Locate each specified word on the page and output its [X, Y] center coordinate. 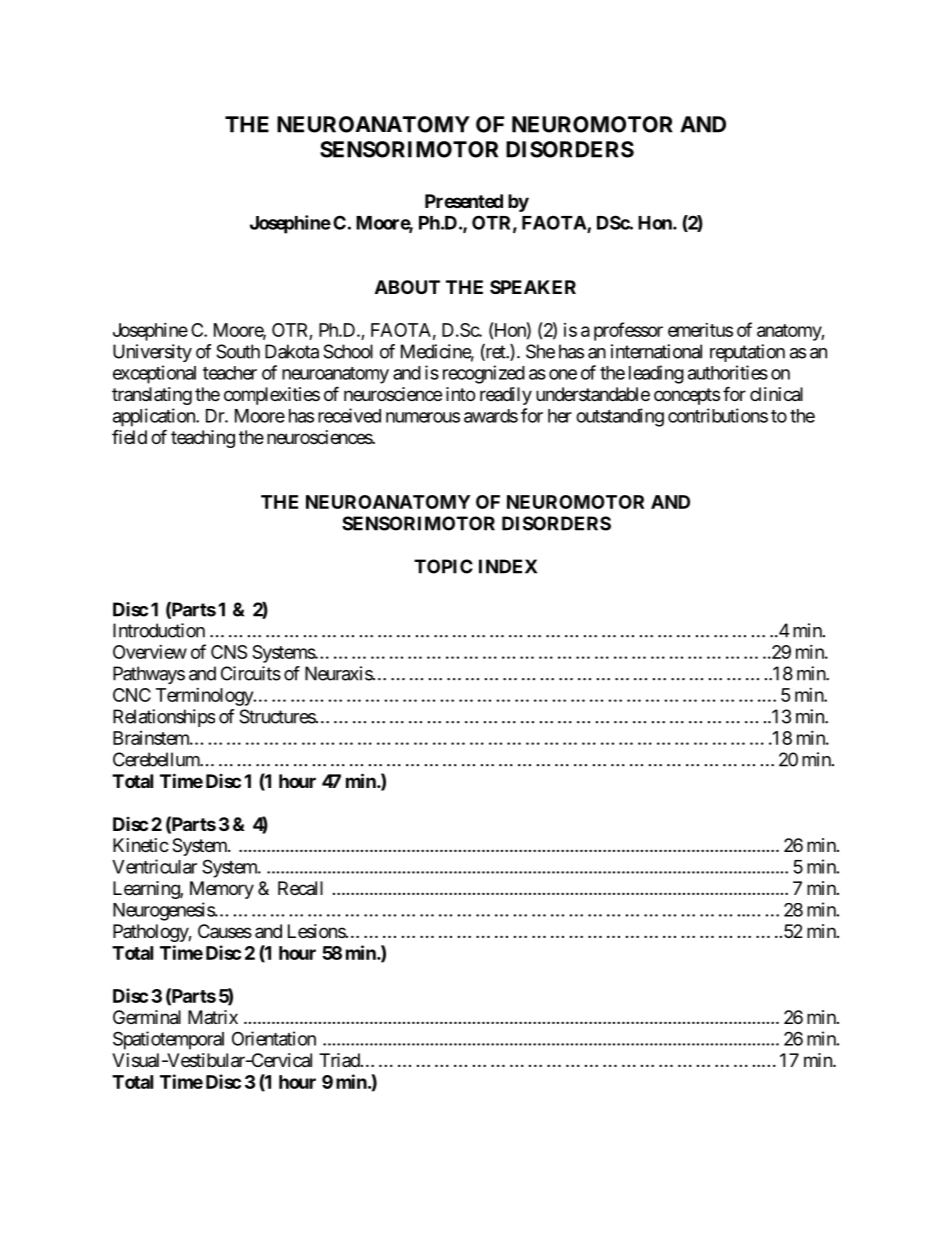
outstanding [620, 417]
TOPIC [443, 566]
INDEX [508, 566]
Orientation [274, 1038]
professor [628, 331]
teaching [203, 439]
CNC [132, 695]
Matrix [213, 1017]
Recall [300, 888]
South [238, 351]
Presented [464, 201]
